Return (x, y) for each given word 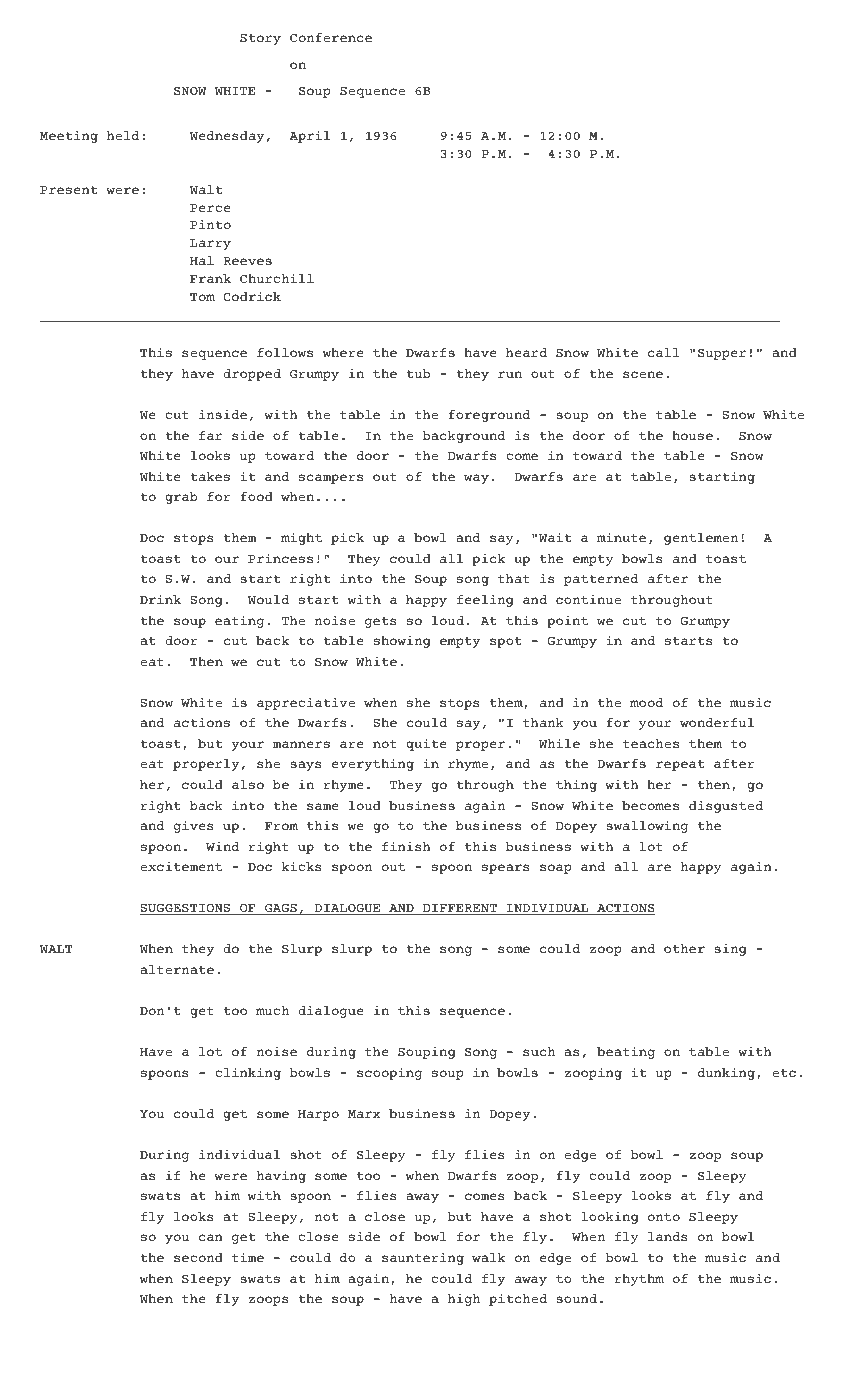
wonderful (717, 722)
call (664, 352)
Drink (160, 599)
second (198, 1257)
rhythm (639, 1280)
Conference (331, 37)
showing (402, 642)
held (123, 135)
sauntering (423, 1259)
